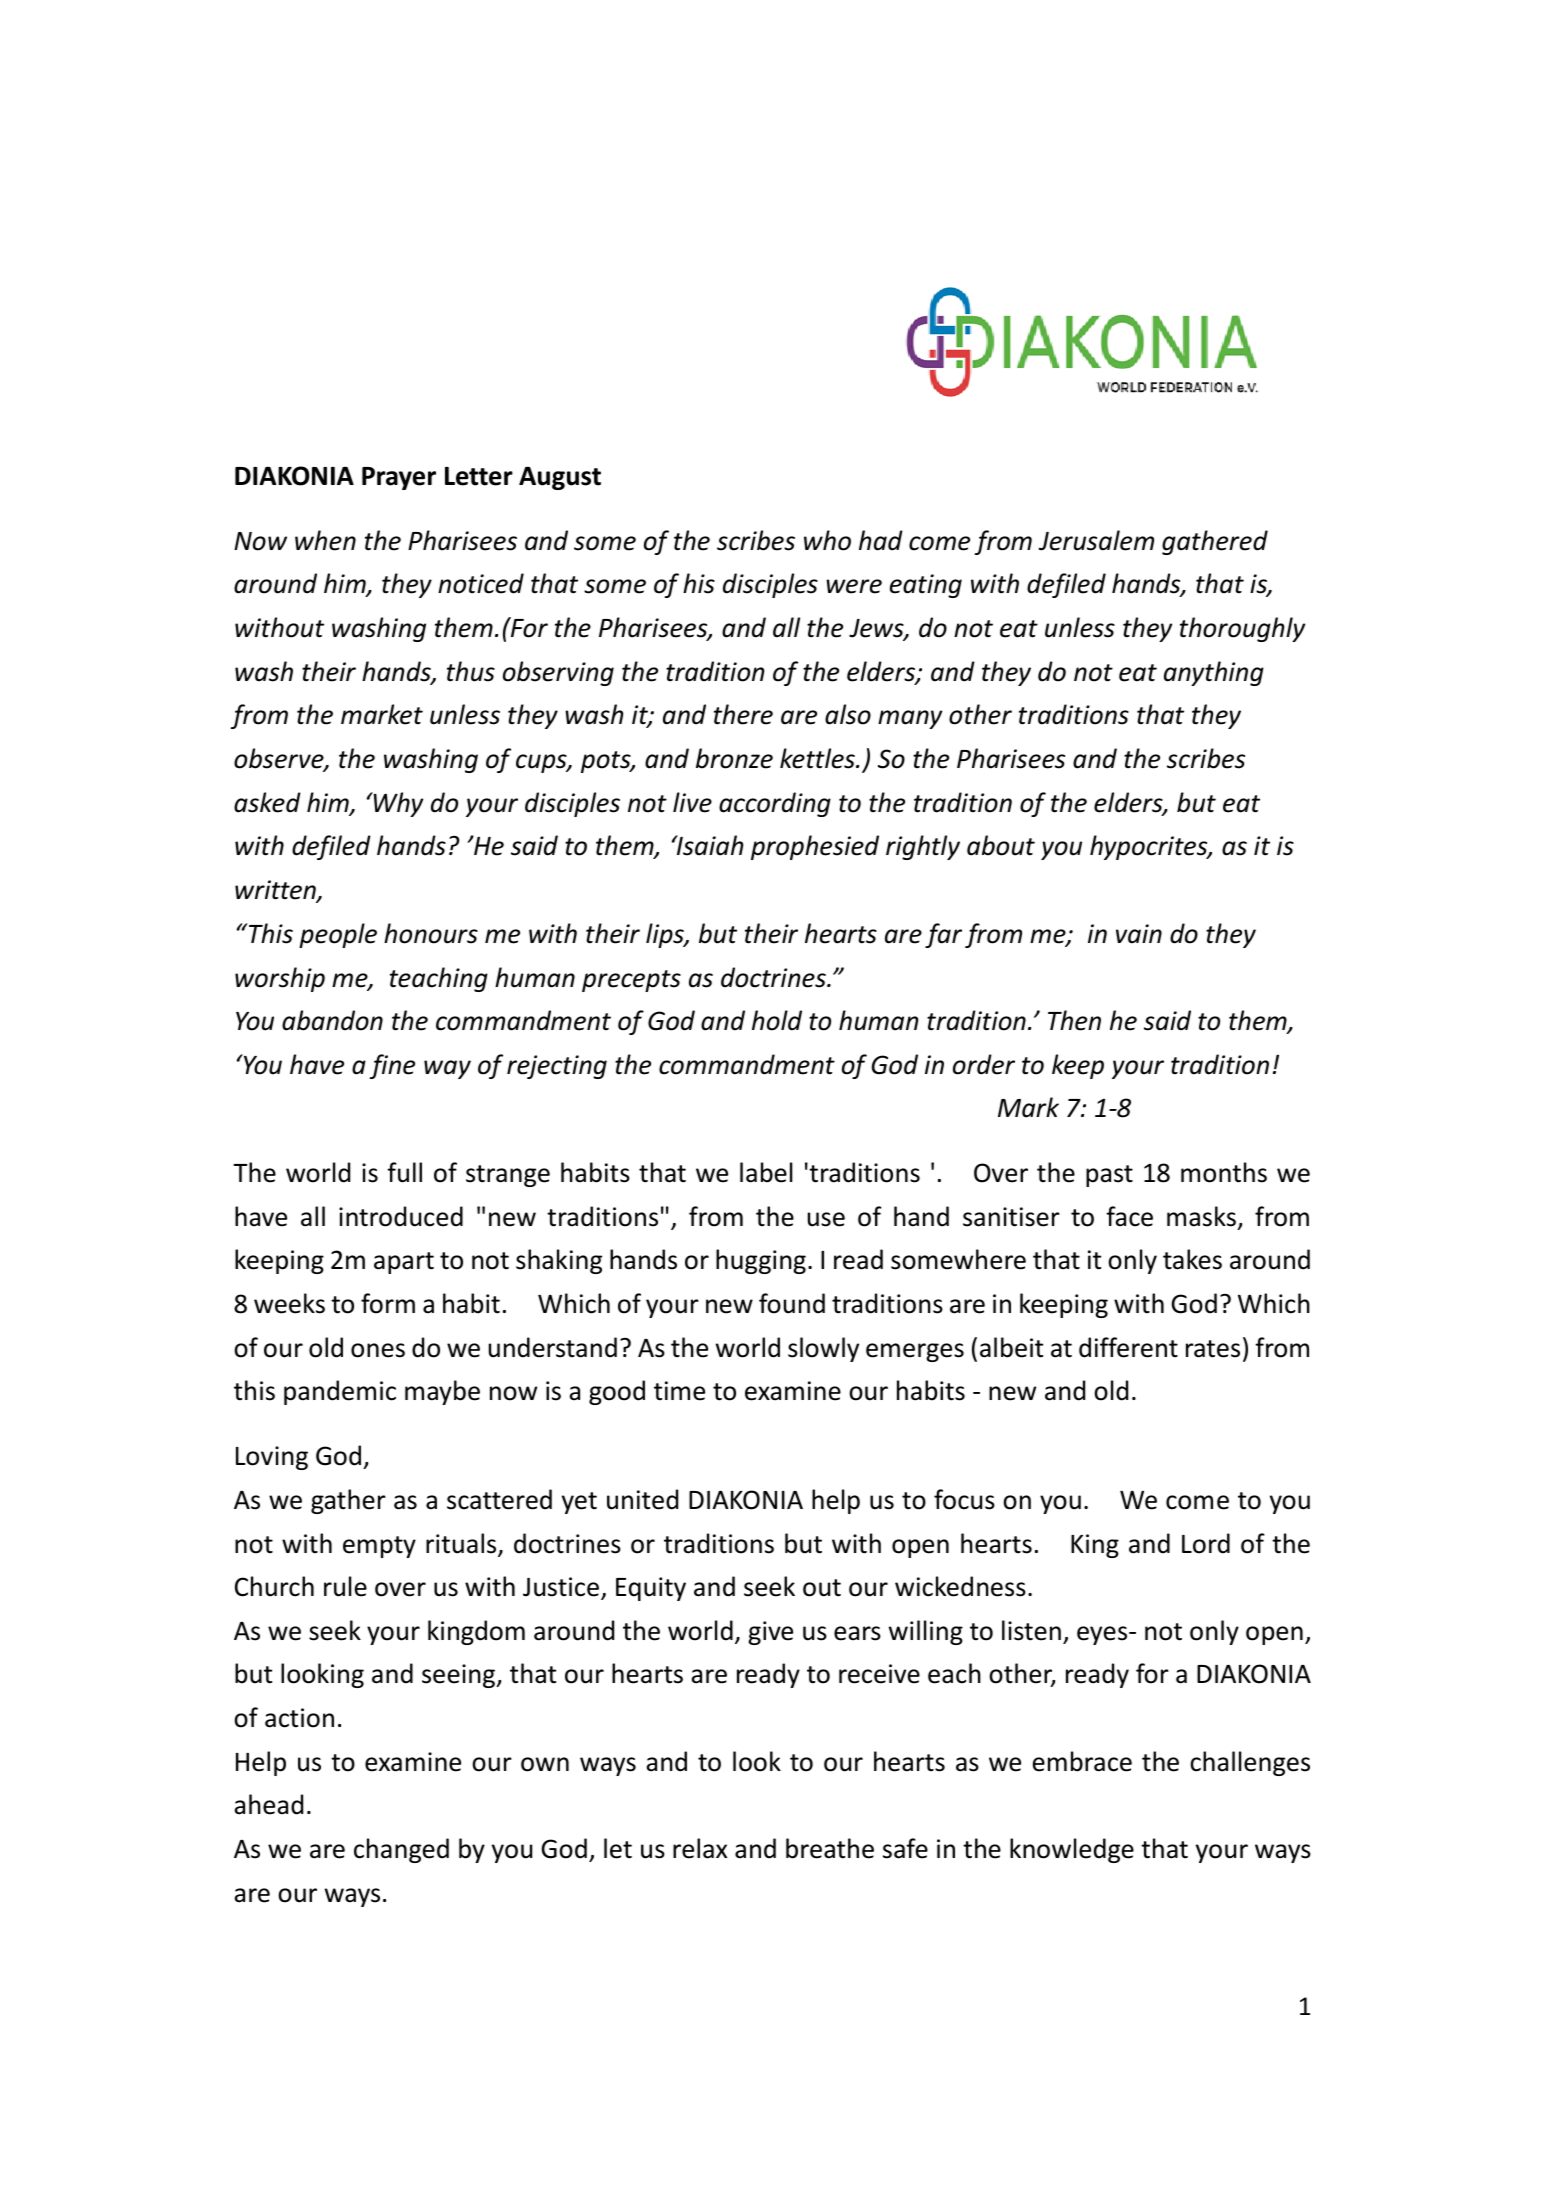 Image resolution: width=1545 pixels, height=2185 pixels. Describe the element at coordinates (388, 1303) in the screenshot. I see `form` at that location.
